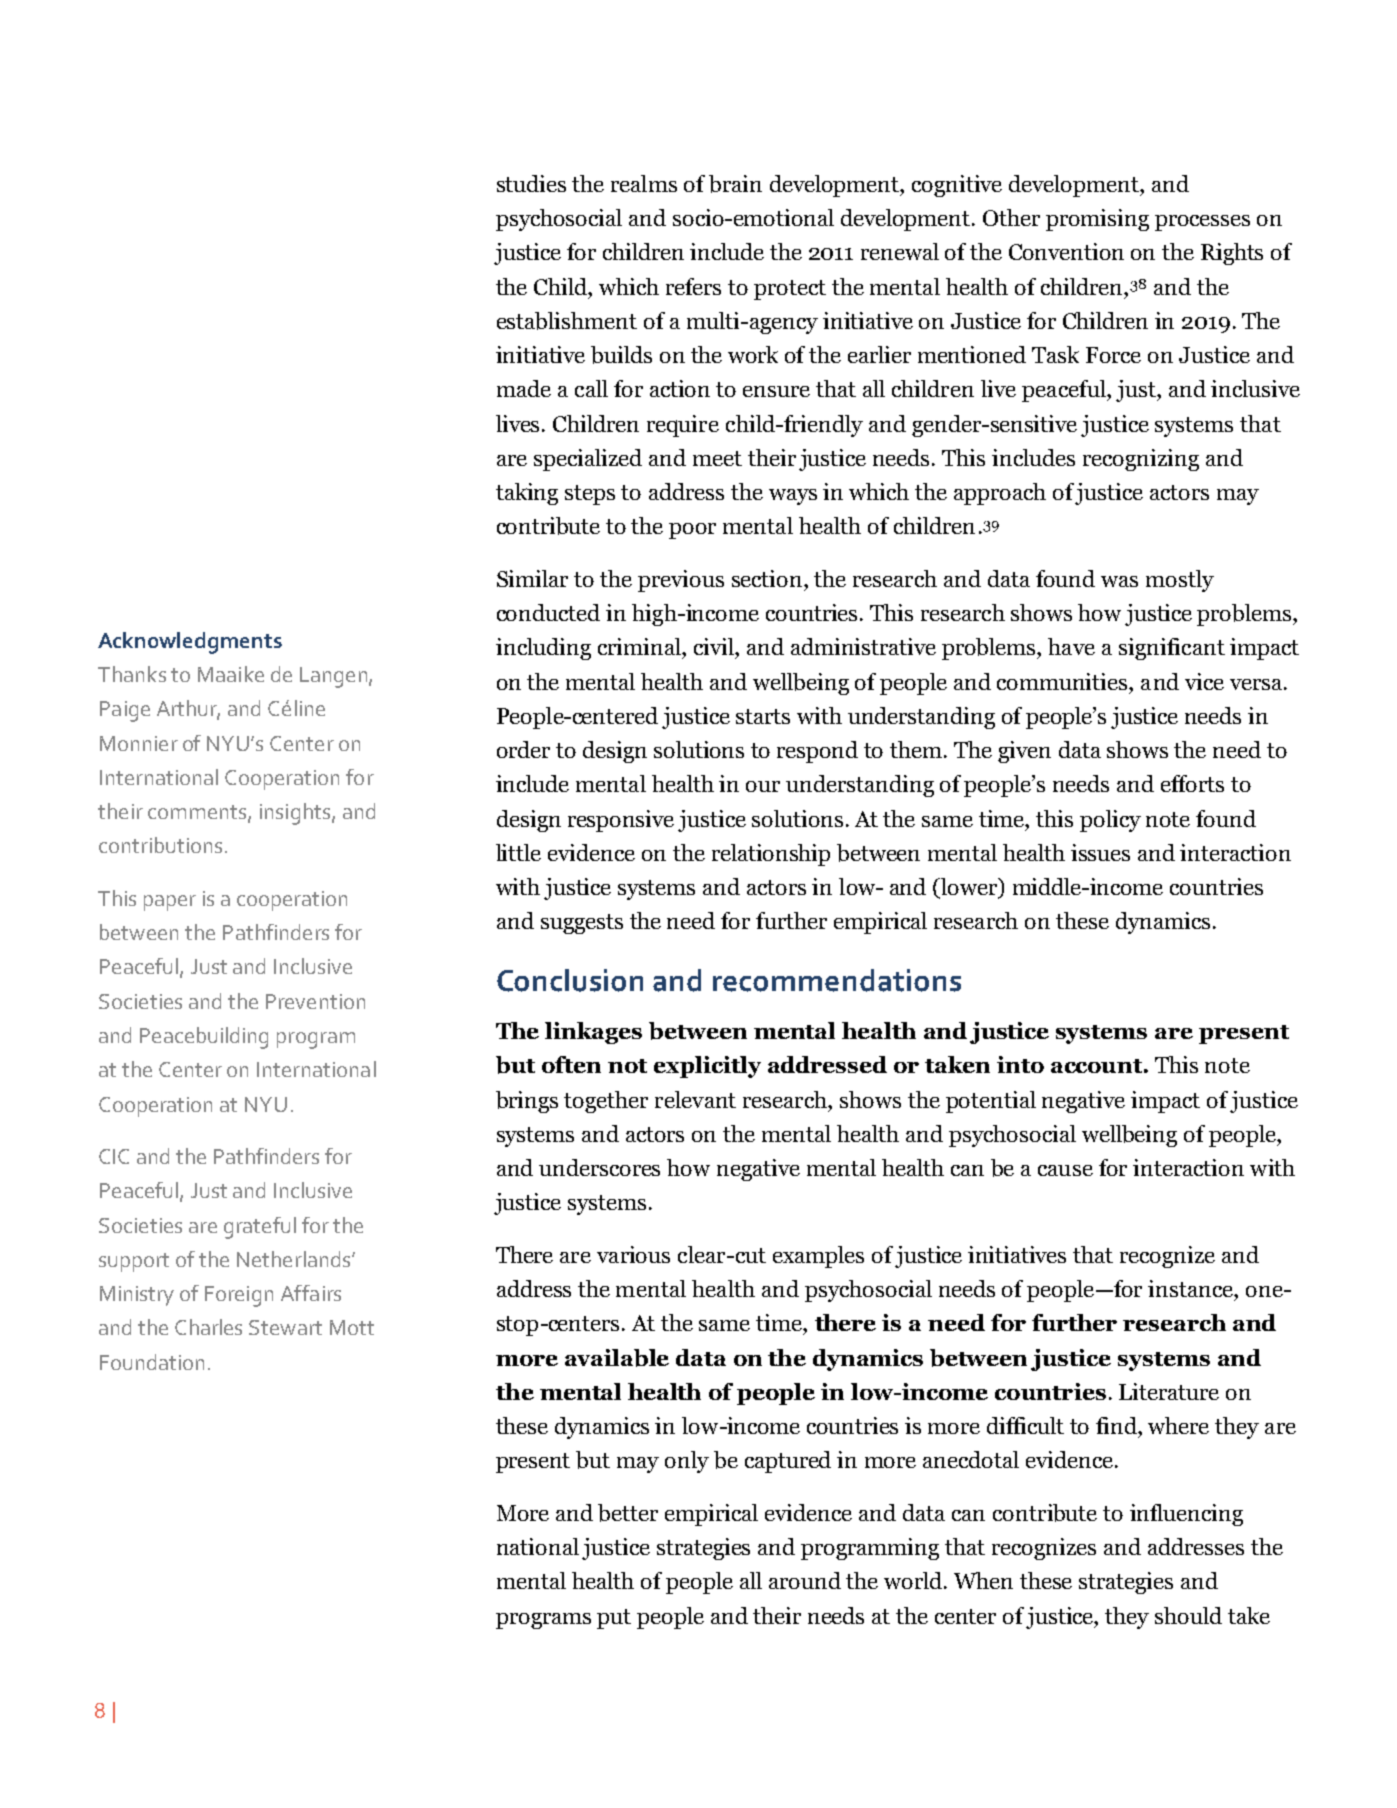 This image has width=1397, height=1808. Describe the element at coordinates (633, 1254) in the image. I see `various` at that location.
